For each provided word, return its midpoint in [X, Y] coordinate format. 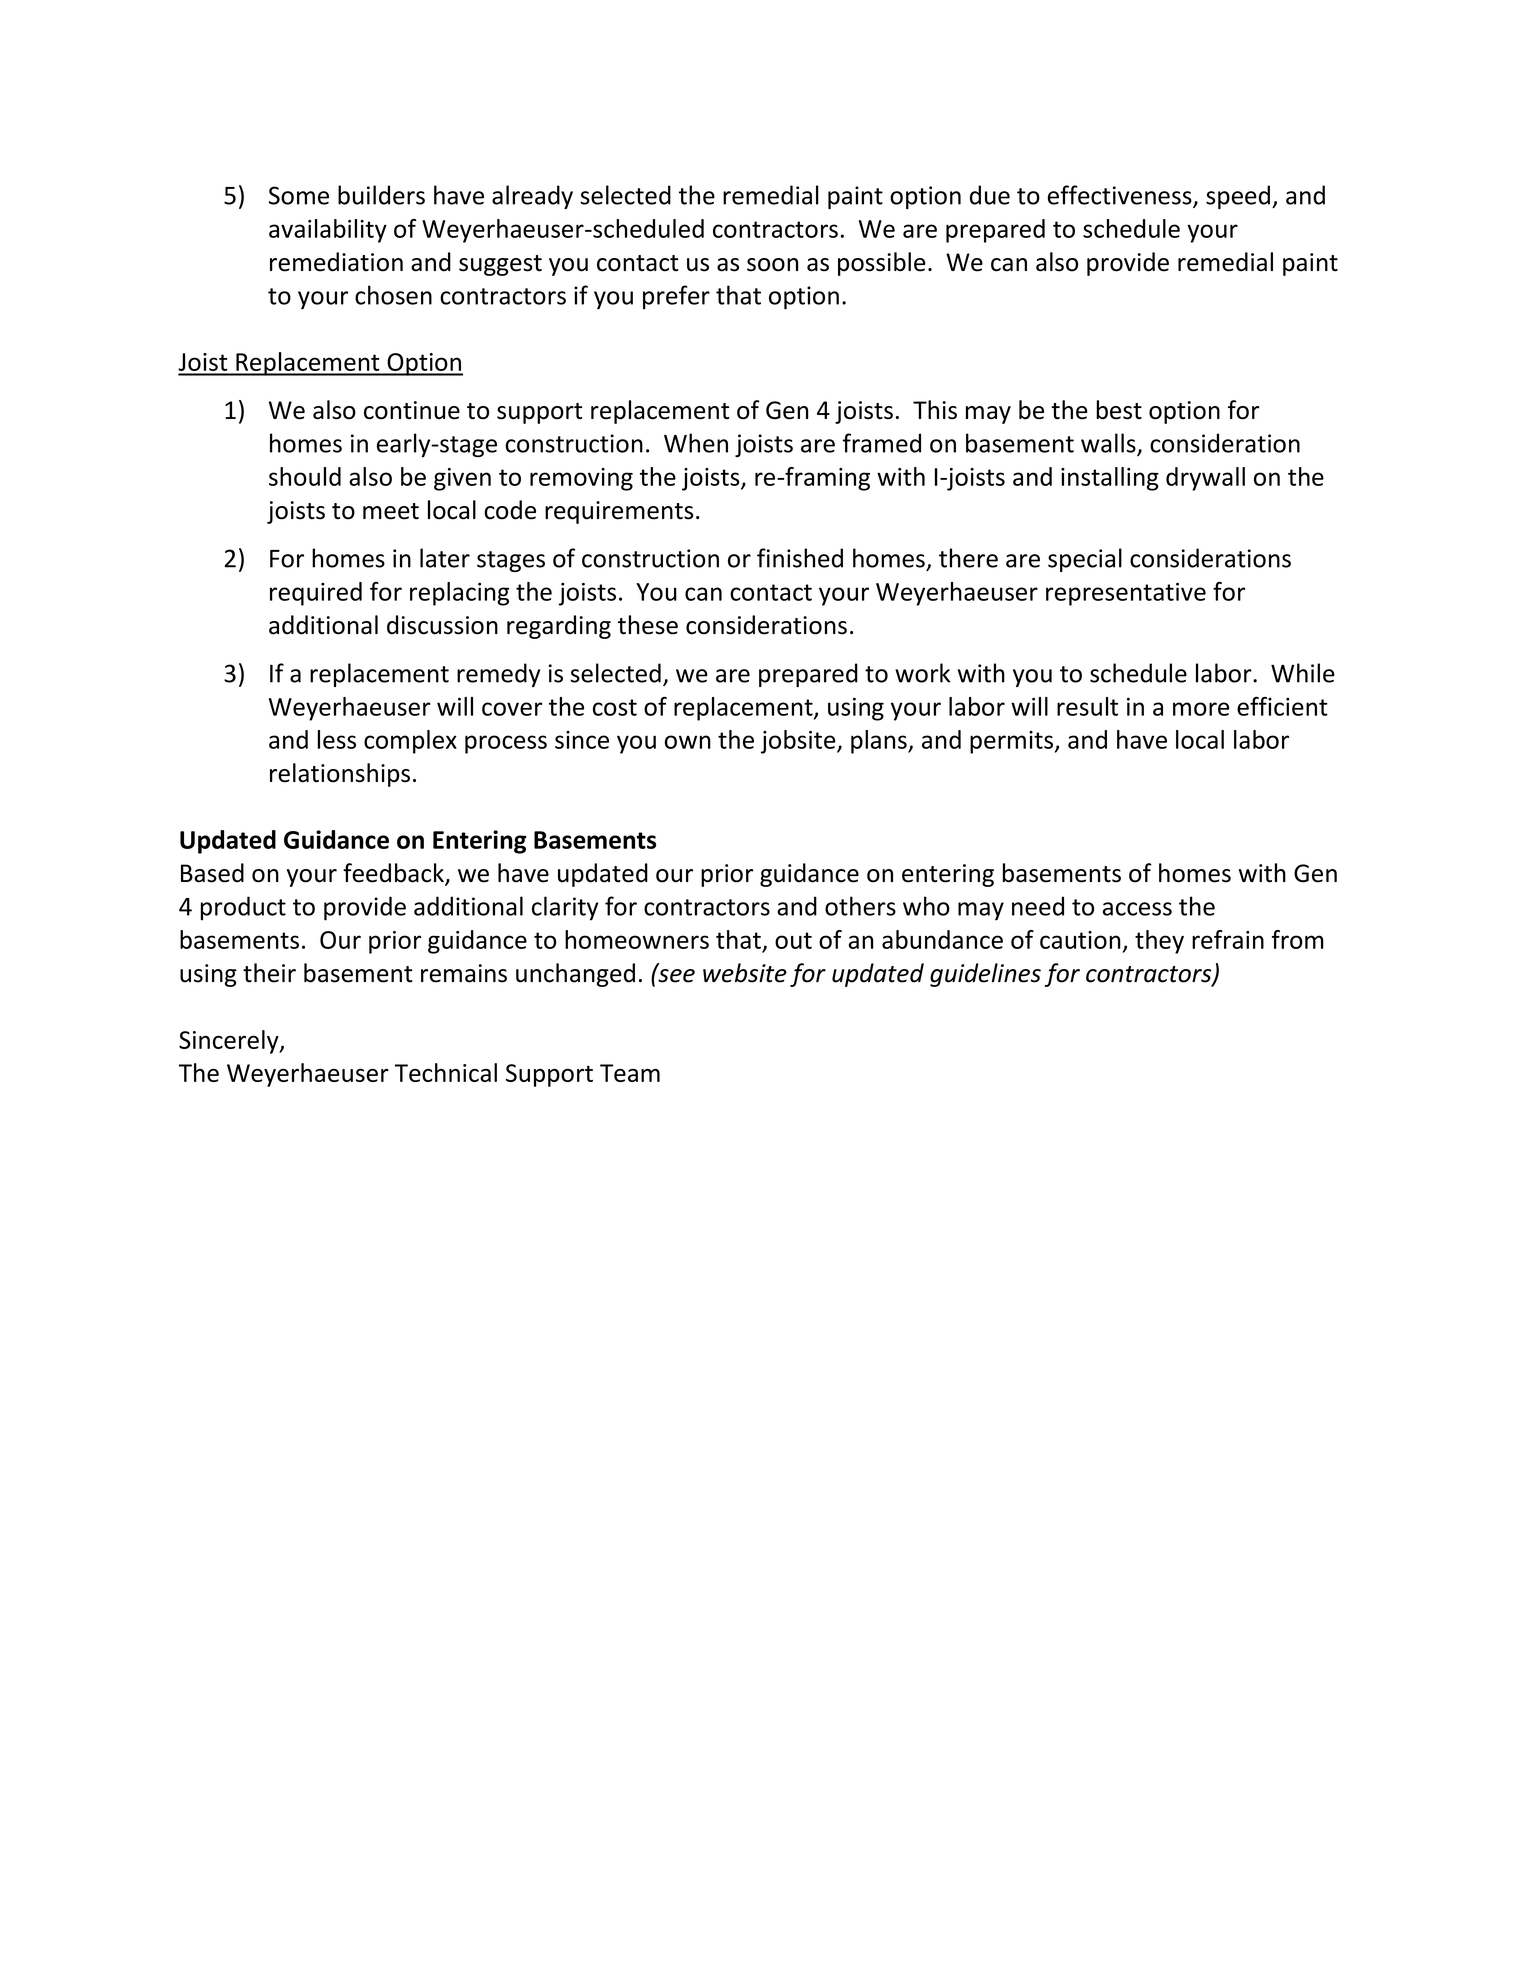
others [860, 906]
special [1085, 560]
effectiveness [1121, 196]
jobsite [799, 742]
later [445, 558]
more [1201, 709]
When [696, 443]
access [1137, 909]
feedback [394, 874]
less [336, 739]
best [1119, 410]
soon [772, 265]
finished [800, 558]
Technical [446, 1072]
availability [328, 231]
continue [412, 410]
